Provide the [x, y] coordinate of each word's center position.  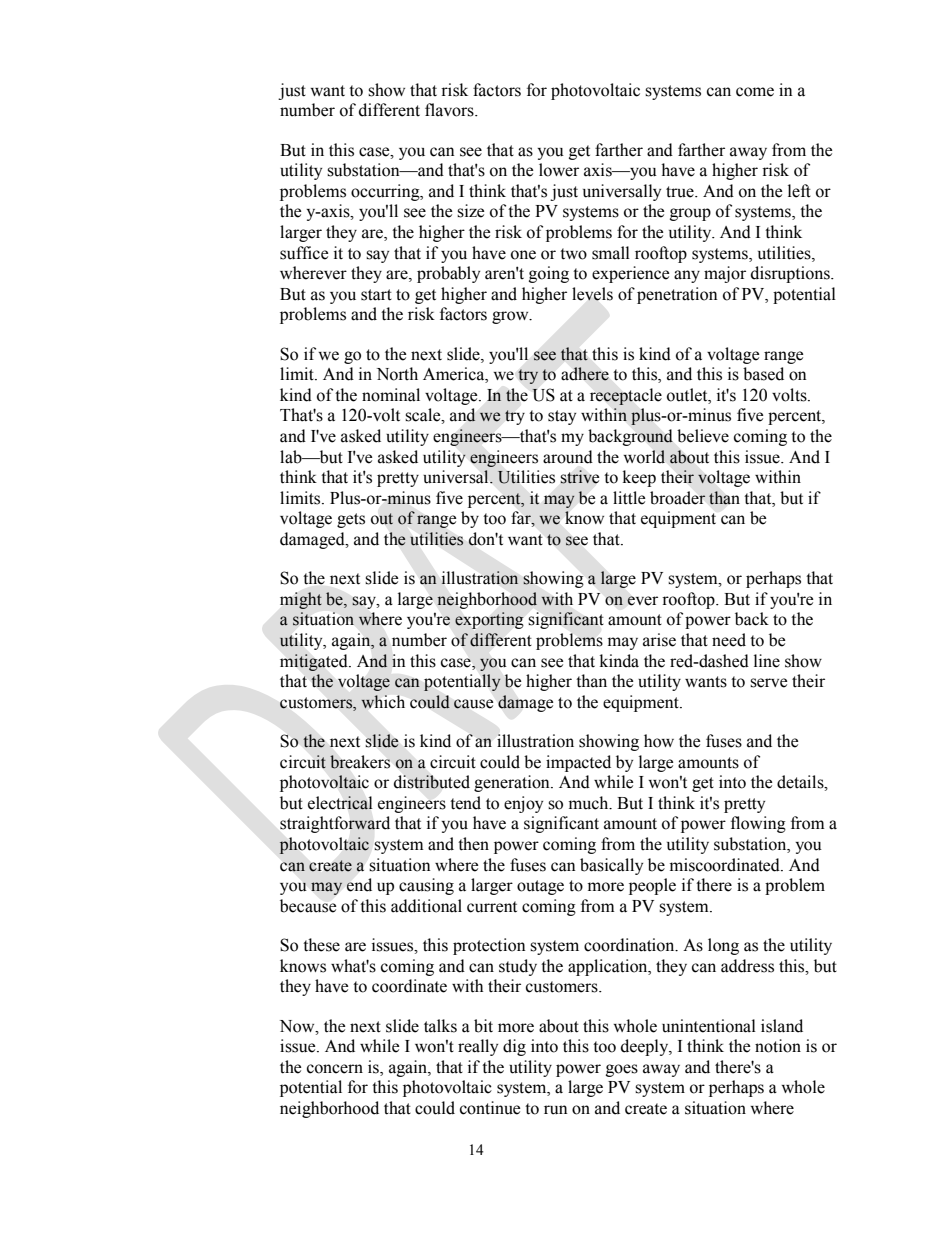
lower [559, 170]
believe [703, 436]
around [568, 457]
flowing [758, 824]
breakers [360, 762]
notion [778, 1046]
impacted [578, 763]
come [755, 92]
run [556, 1110]
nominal [391, 395]
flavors [450, 110]
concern [335, 1069]
